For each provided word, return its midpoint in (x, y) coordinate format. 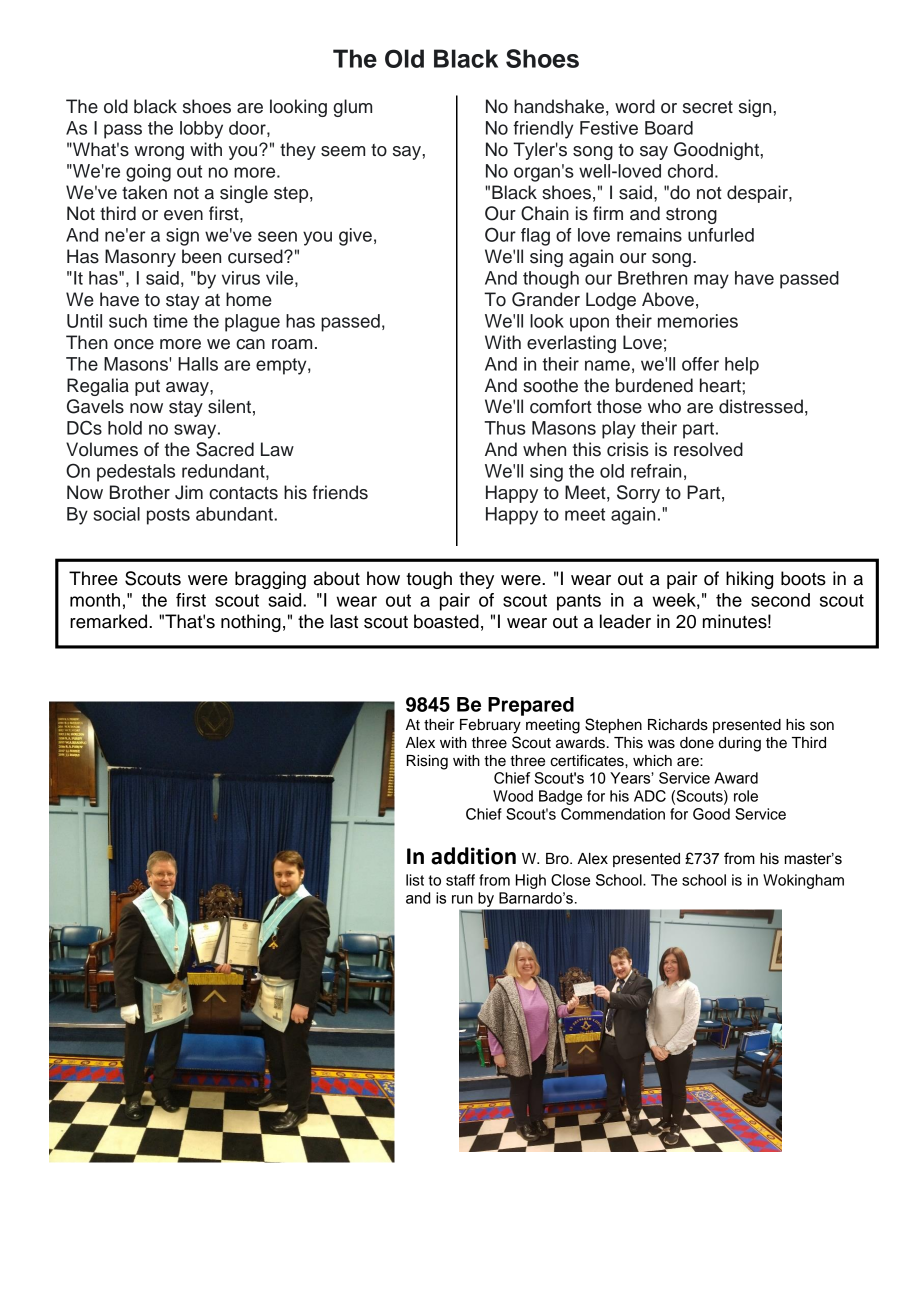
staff (460, 880)
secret (708, 107)
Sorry (638, 494)
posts (168, 516)
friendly (543, 130)
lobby (201, 130)
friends (340, 492)
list (415, 880)
